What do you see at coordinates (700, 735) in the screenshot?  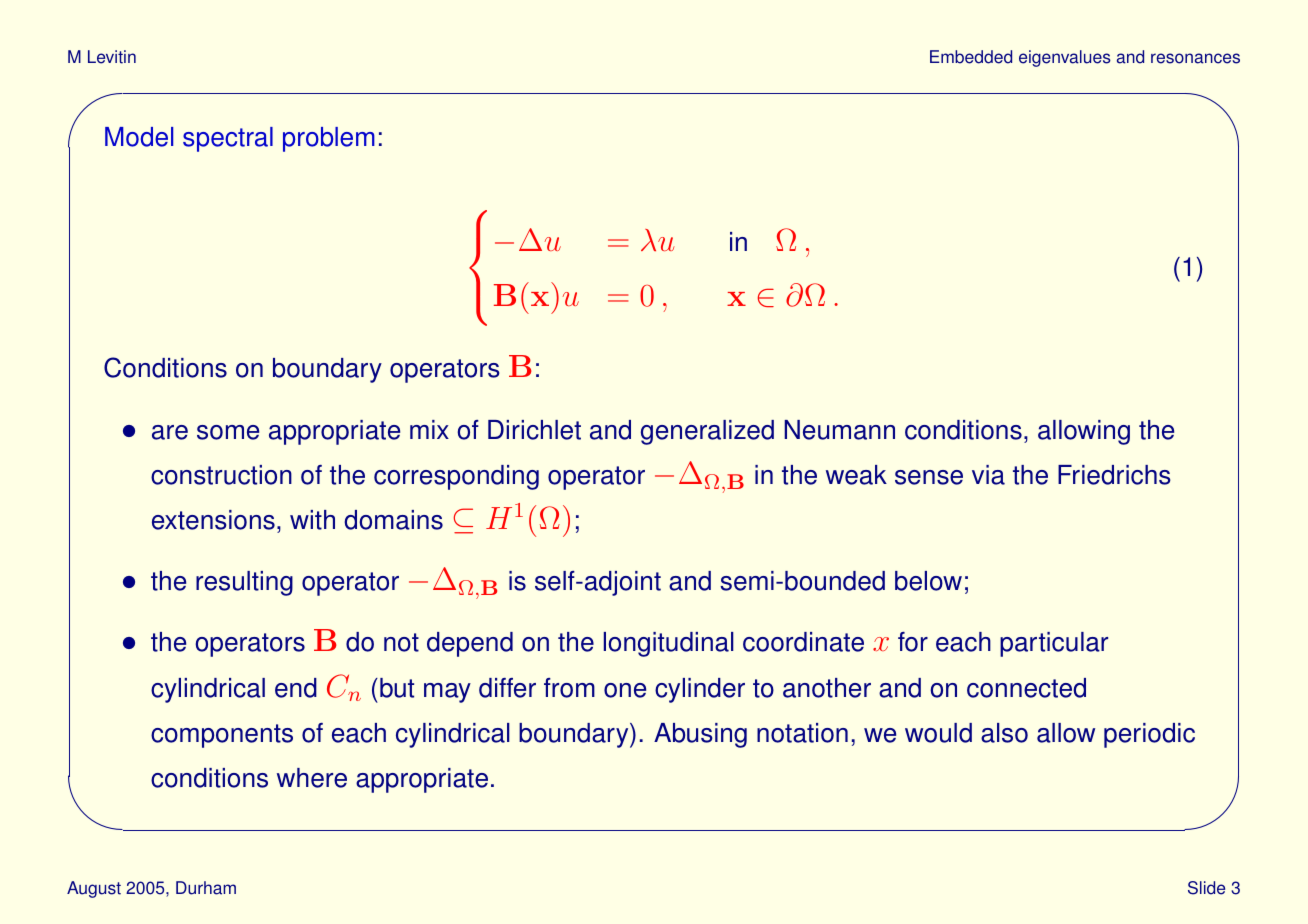 I see `Abusing` at bounding box center [700, 735].
